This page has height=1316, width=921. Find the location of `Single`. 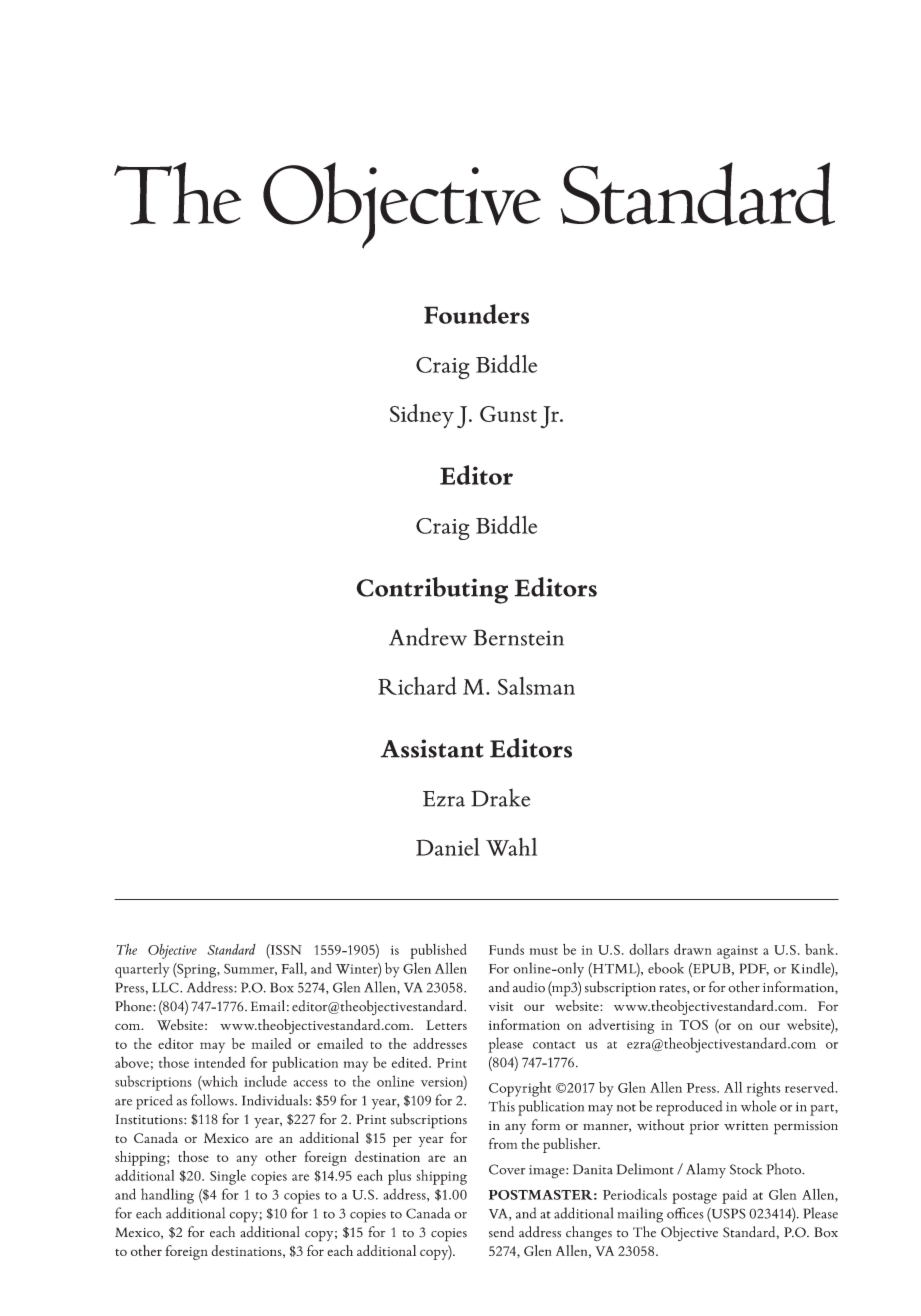

Single is located at coordinates (228, 1177).
